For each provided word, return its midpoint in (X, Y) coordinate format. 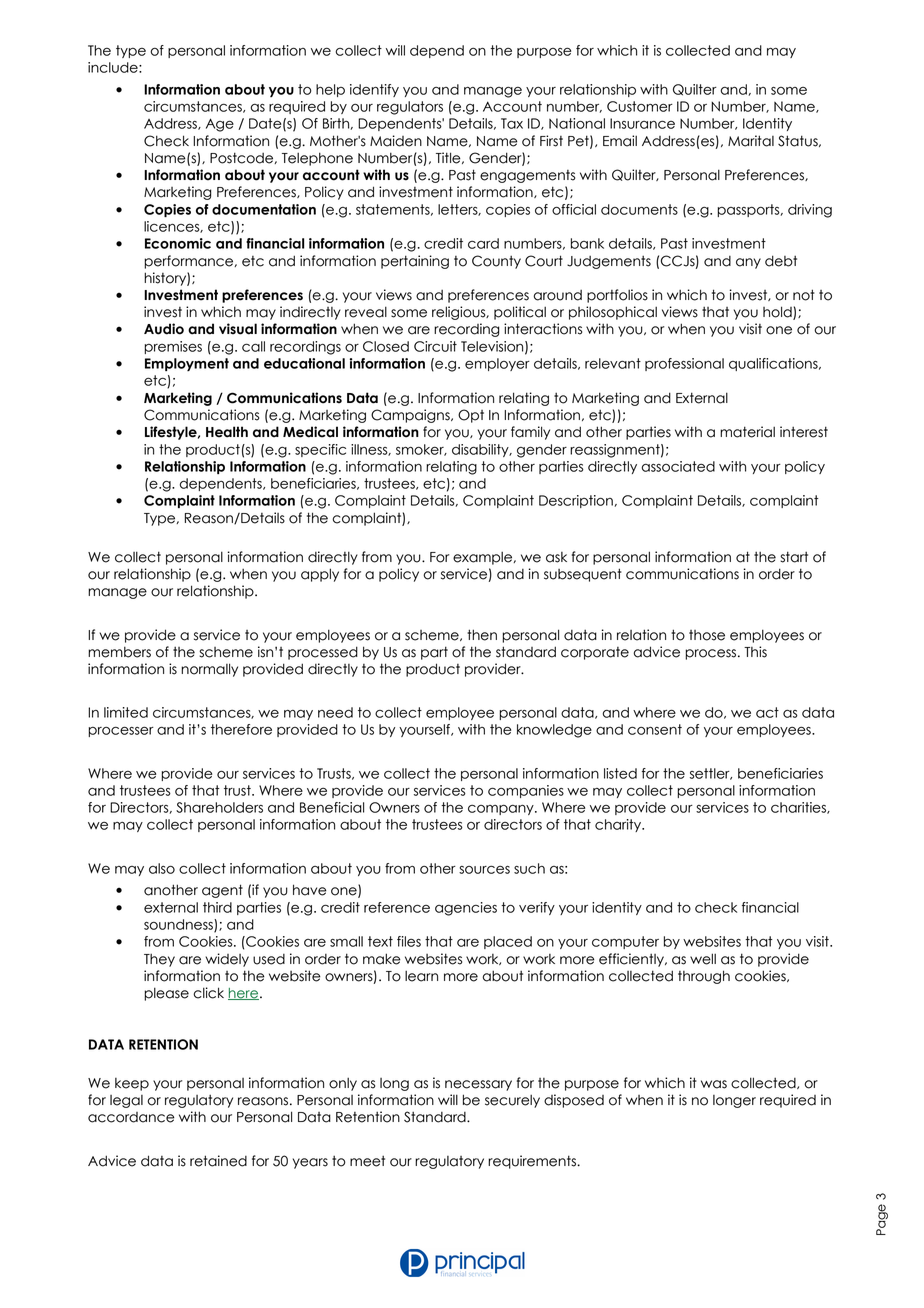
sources (484, 869)
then (482, 635)
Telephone (317, 159)
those (707, 635)
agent (222, 891)
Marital (751, 141)
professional (684, 364)
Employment (187, 364)
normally (209, 670)
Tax (512, 123)
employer (497, 364)
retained (218, 1161)
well (703, 959)
